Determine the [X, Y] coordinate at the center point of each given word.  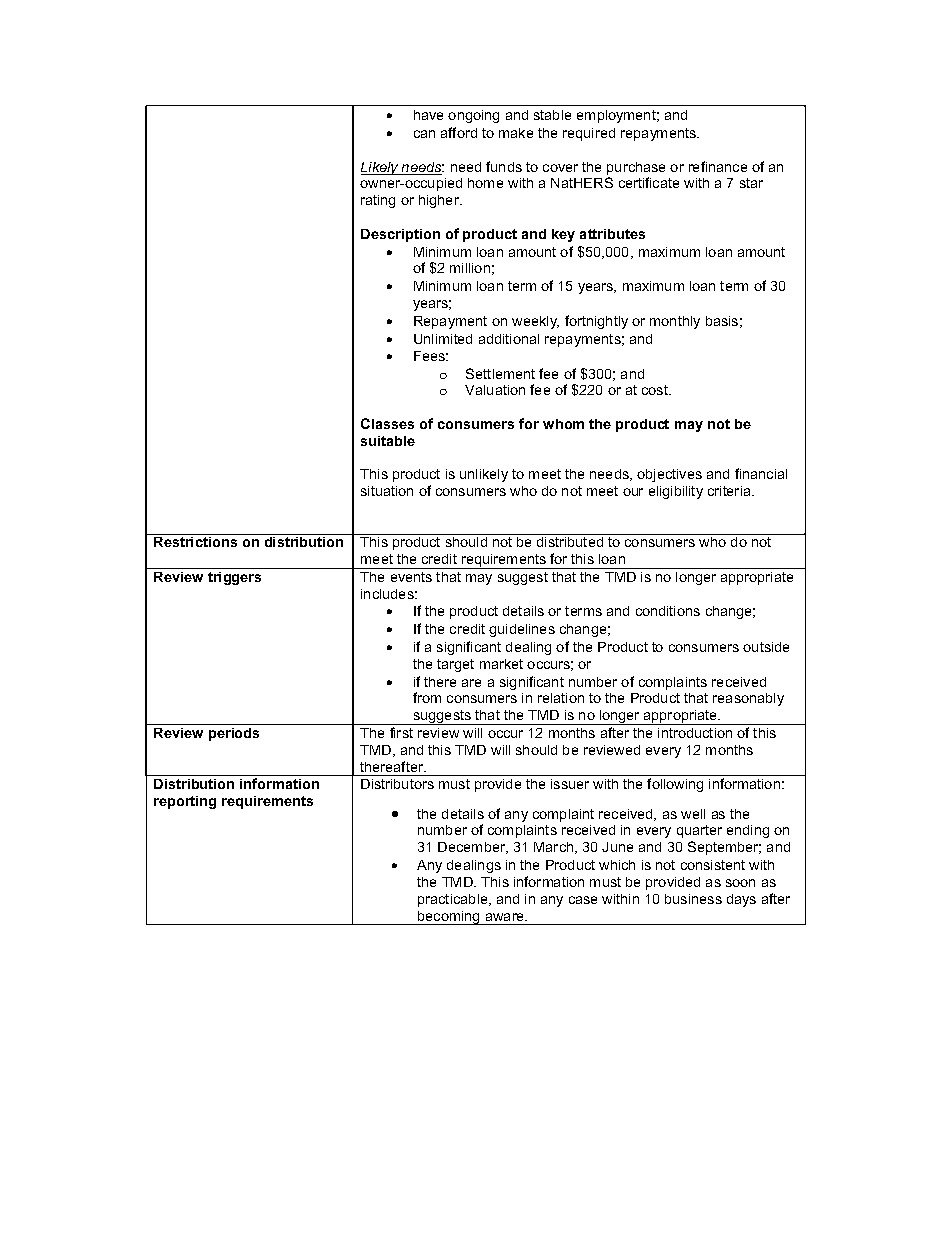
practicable [454, 900]
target [455, 665]
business [693, 899]
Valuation [495, 390]
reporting [185, 802]
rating [378, 201]
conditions [668, 611]
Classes [387, 423]
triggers [234, 578]
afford [459, 132]
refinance [718, 166]
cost [656, 390]
